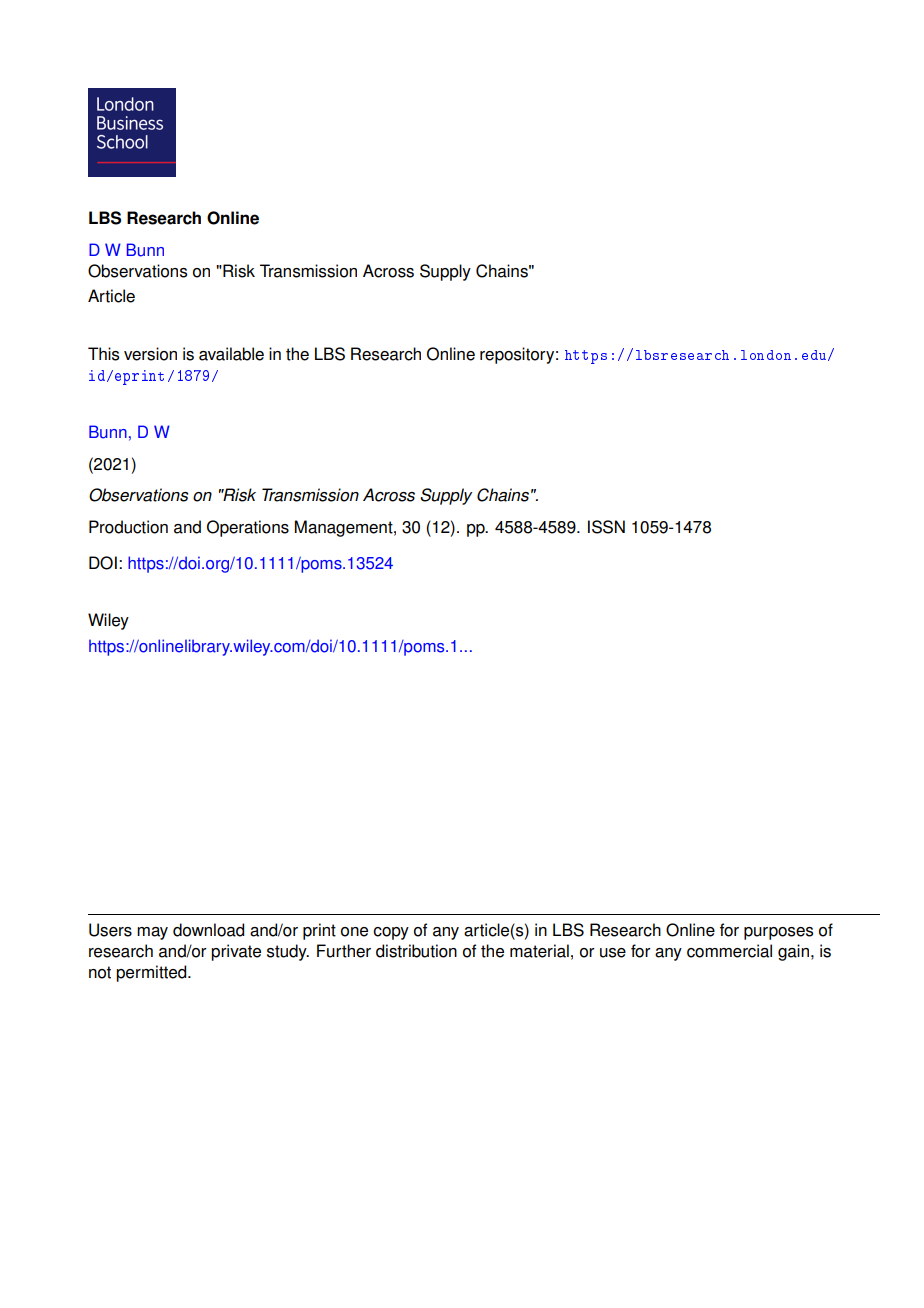 This document has width=924, height=1308. What do you see at coordinates (778, 933) in the document?
I see `purposes` at bounding box center [778, 933].
